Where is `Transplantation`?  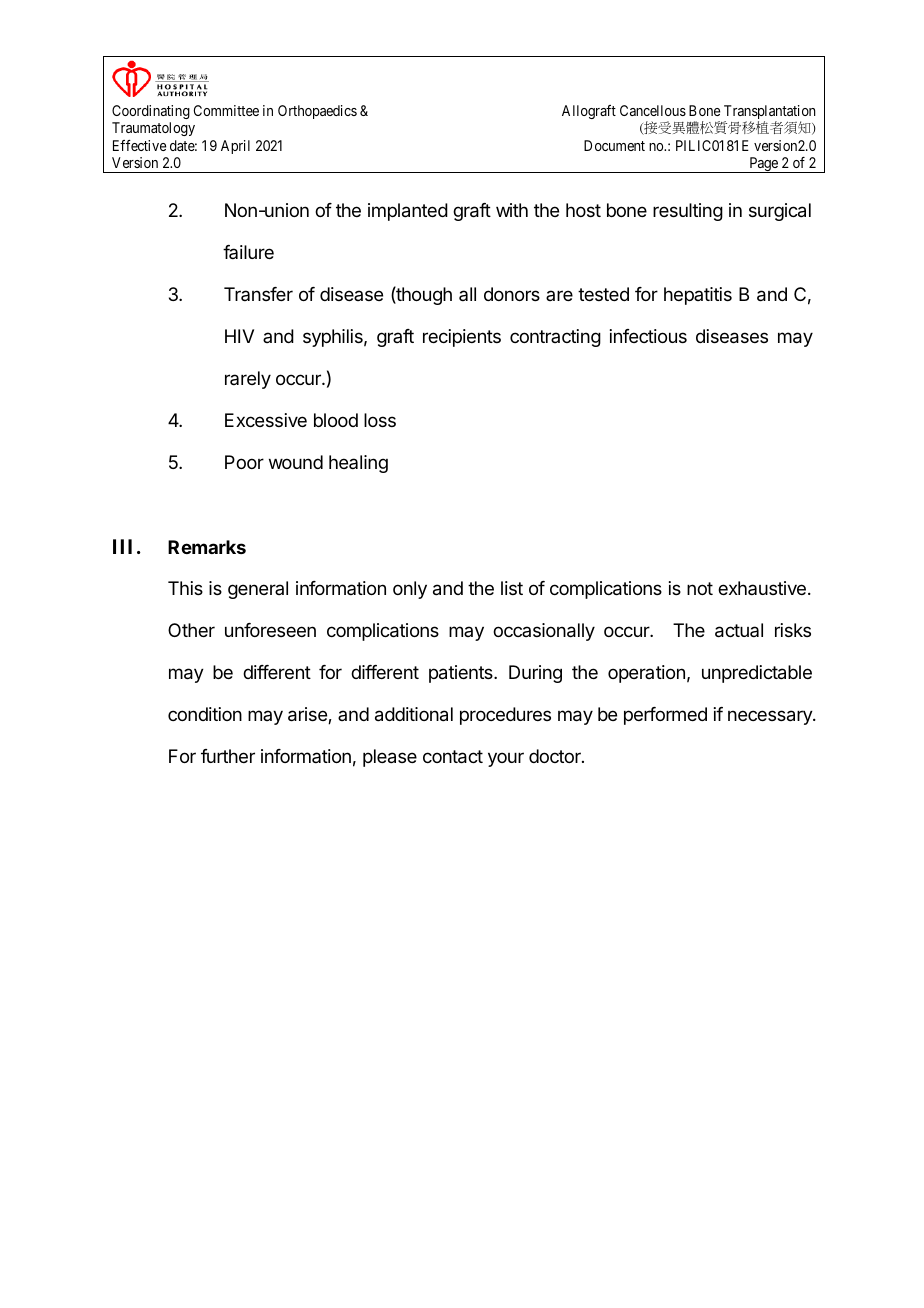
Transplantation is located at coordinates (770, 113).
